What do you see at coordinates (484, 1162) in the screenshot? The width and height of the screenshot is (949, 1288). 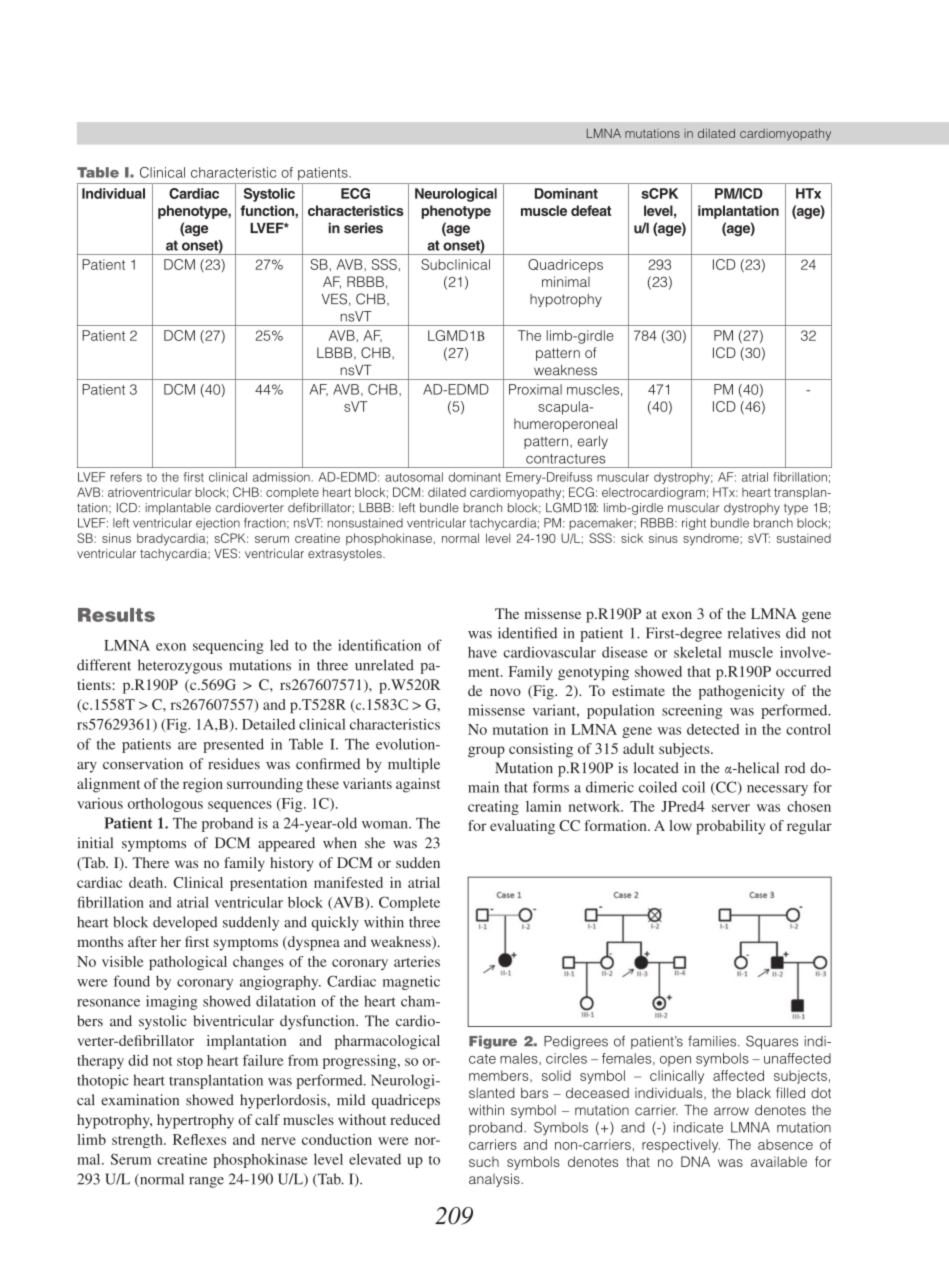 I see `such` at bounding box center [484, 1162].
